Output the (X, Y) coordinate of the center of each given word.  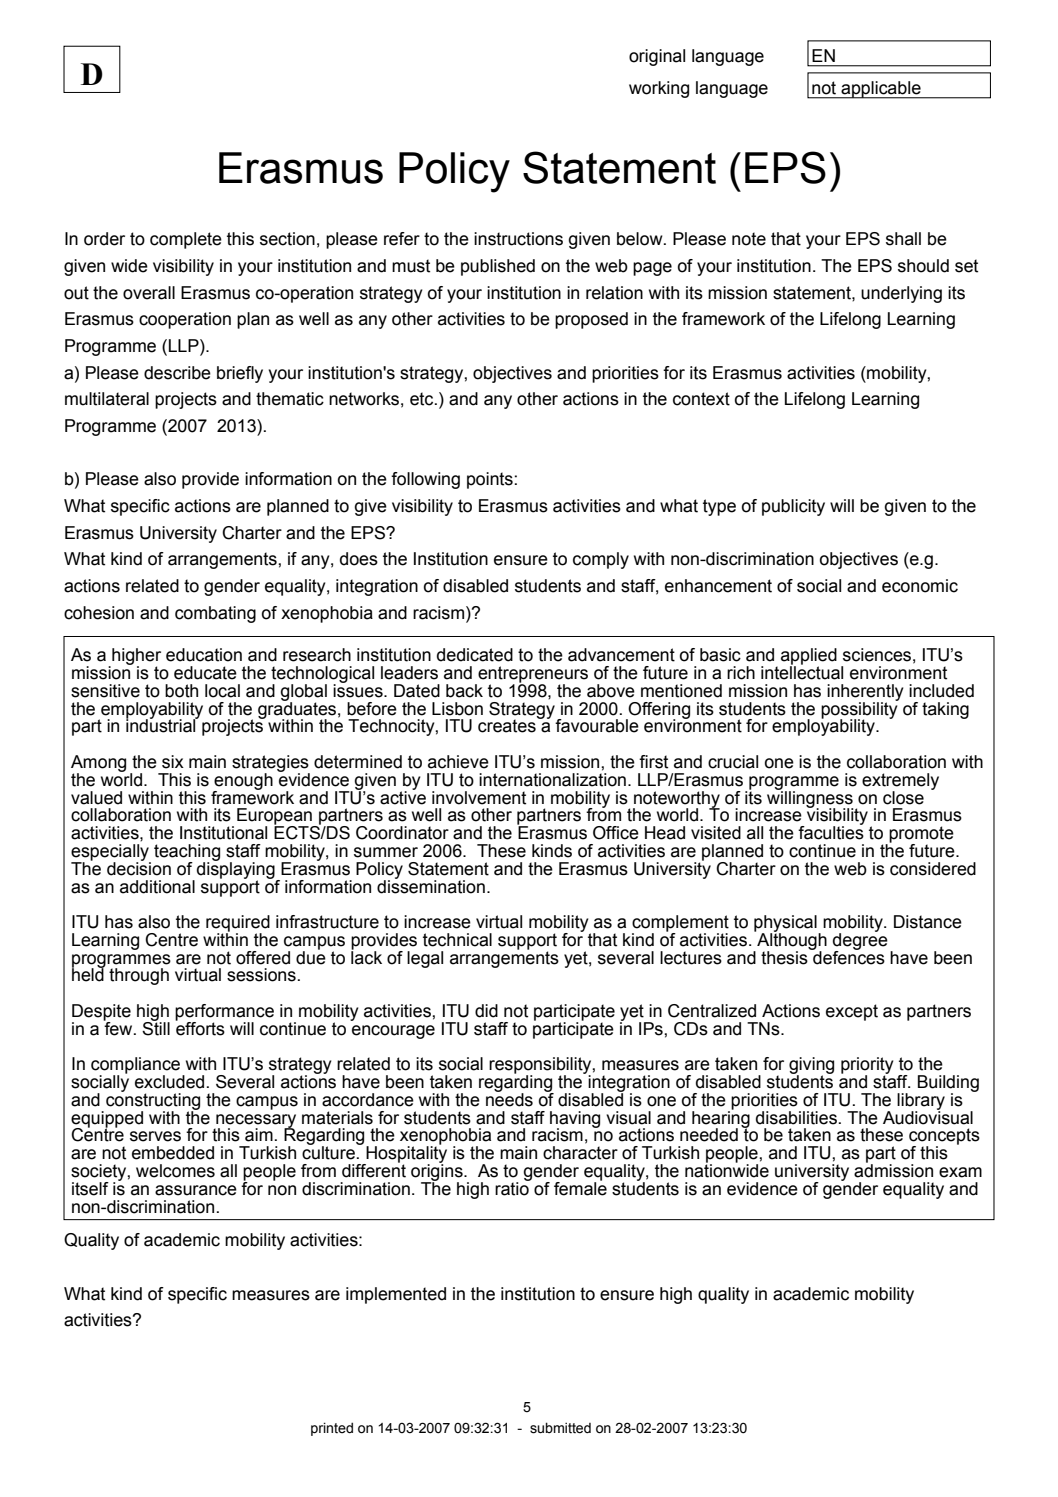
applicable (881, 90)
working (659, 89)
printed (332, 1429)
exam (960, 1172)
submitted (560, 1428)
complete (186, 240)
